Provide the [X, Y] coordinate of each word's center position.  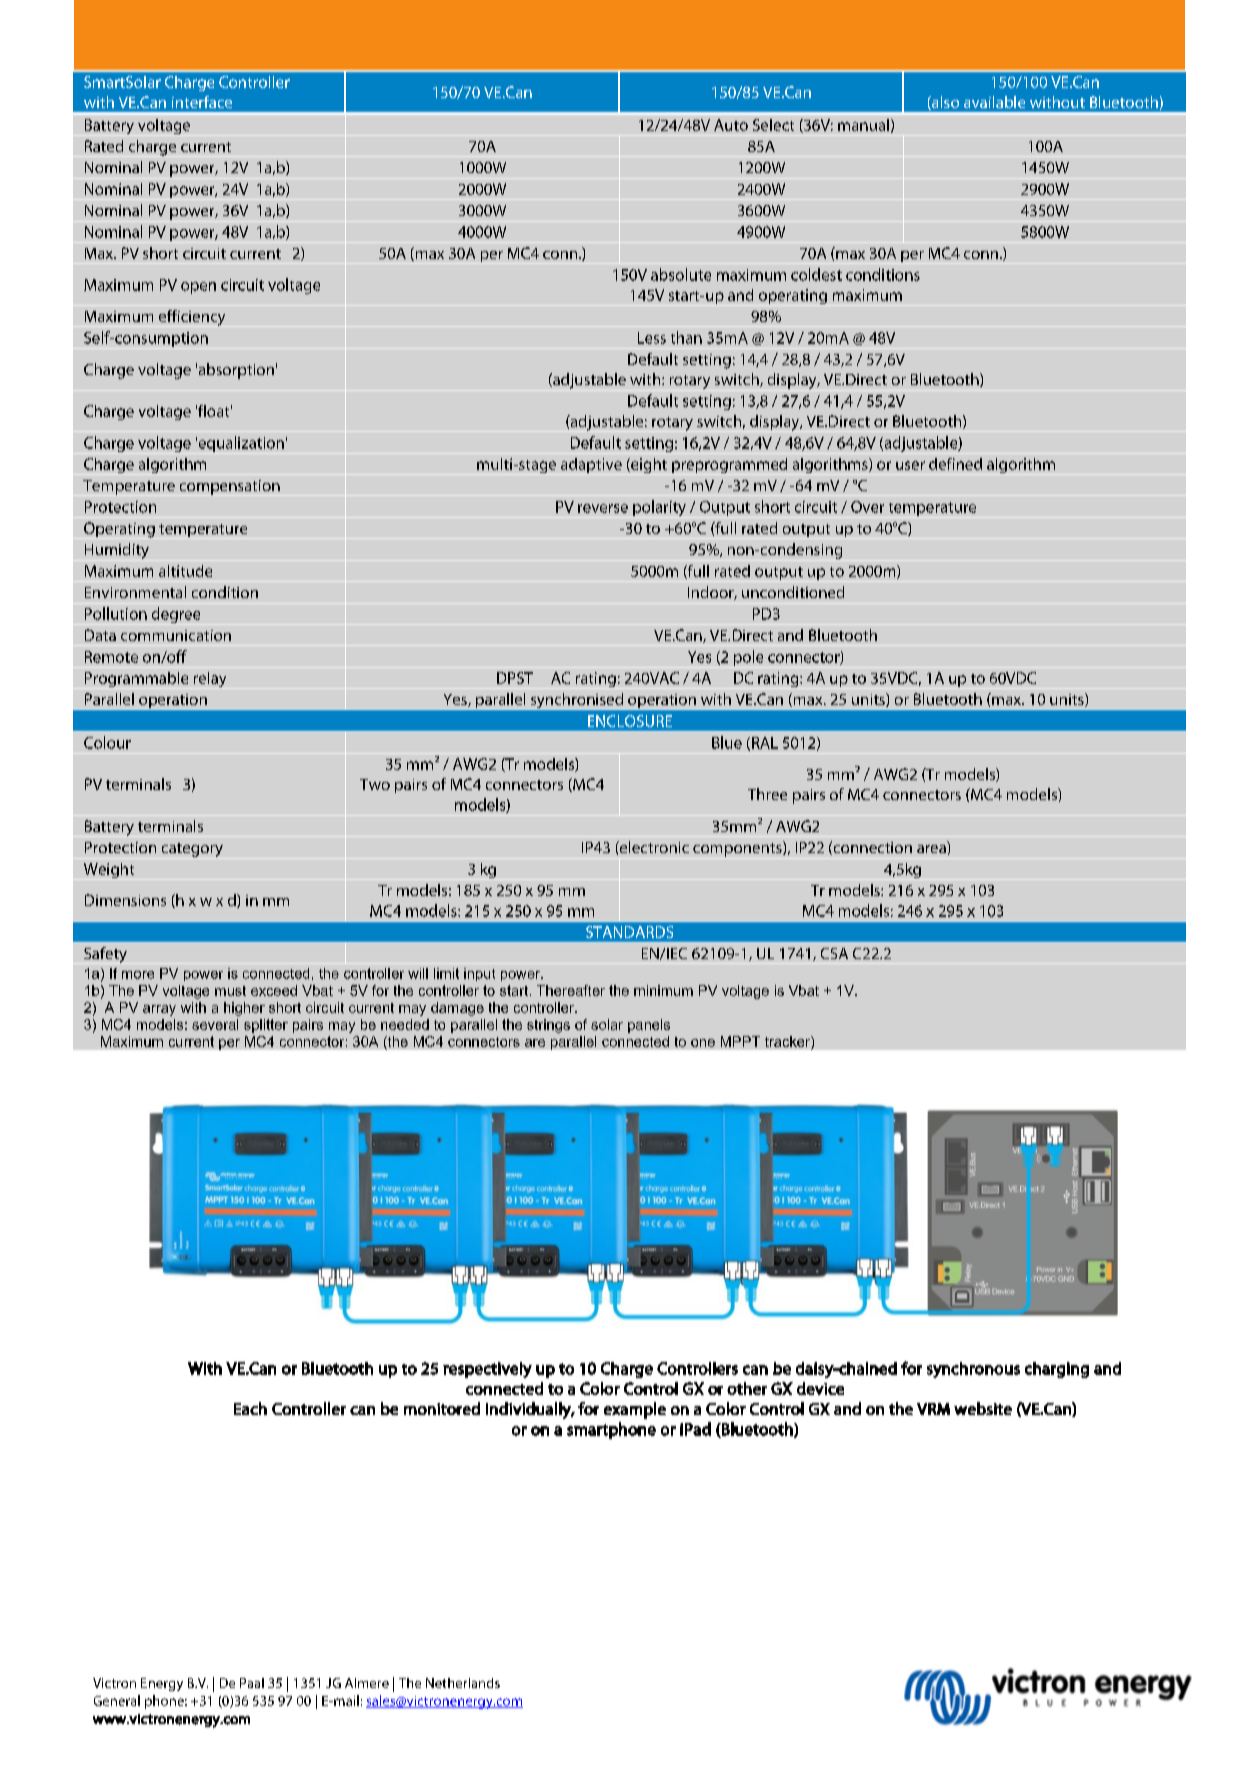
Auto [731, 125]
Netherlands [463, 1683]
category [192, 850]
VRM [933, 1409]
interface [202, 102]
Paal [252, 1683]
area [931, 849]
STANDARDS [629, 932]
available [994, 102]
